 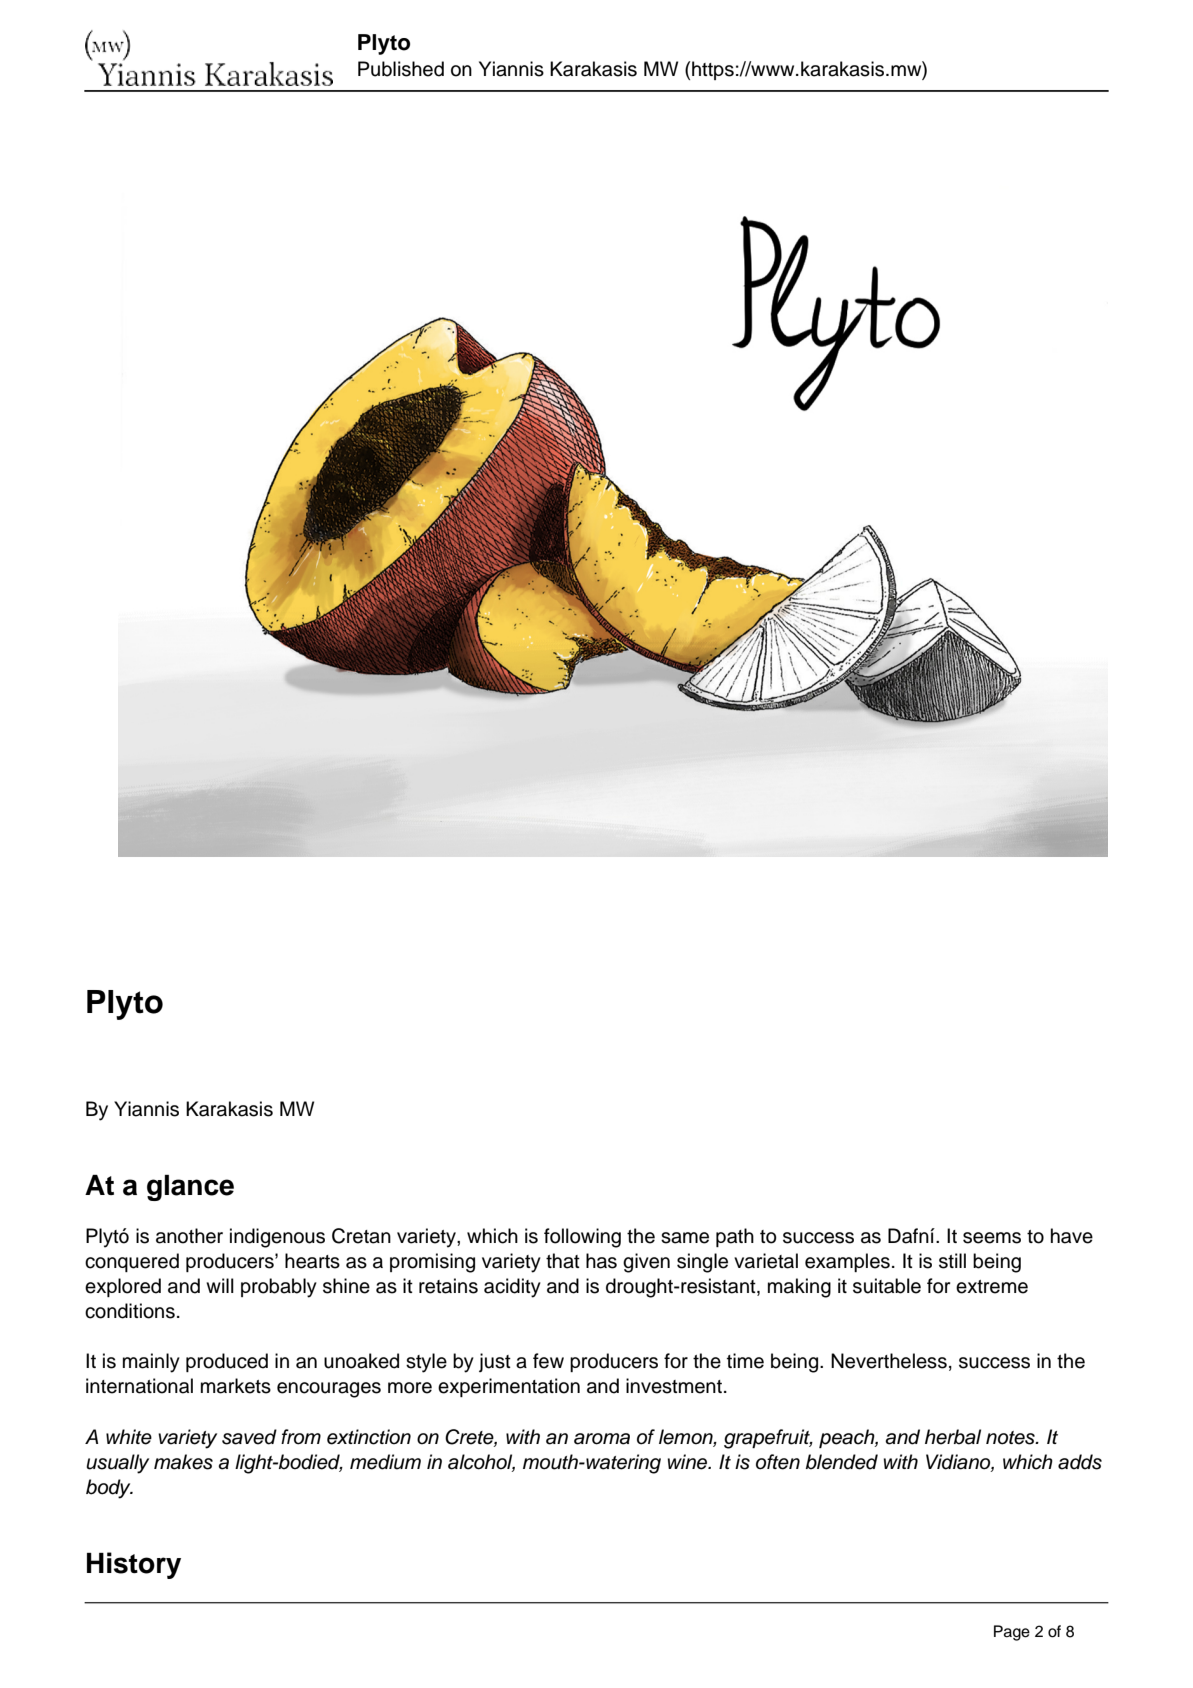 What do you see at coordinates (401, 69) in the page?
I see `Published` at bounding box center [401, 69].
